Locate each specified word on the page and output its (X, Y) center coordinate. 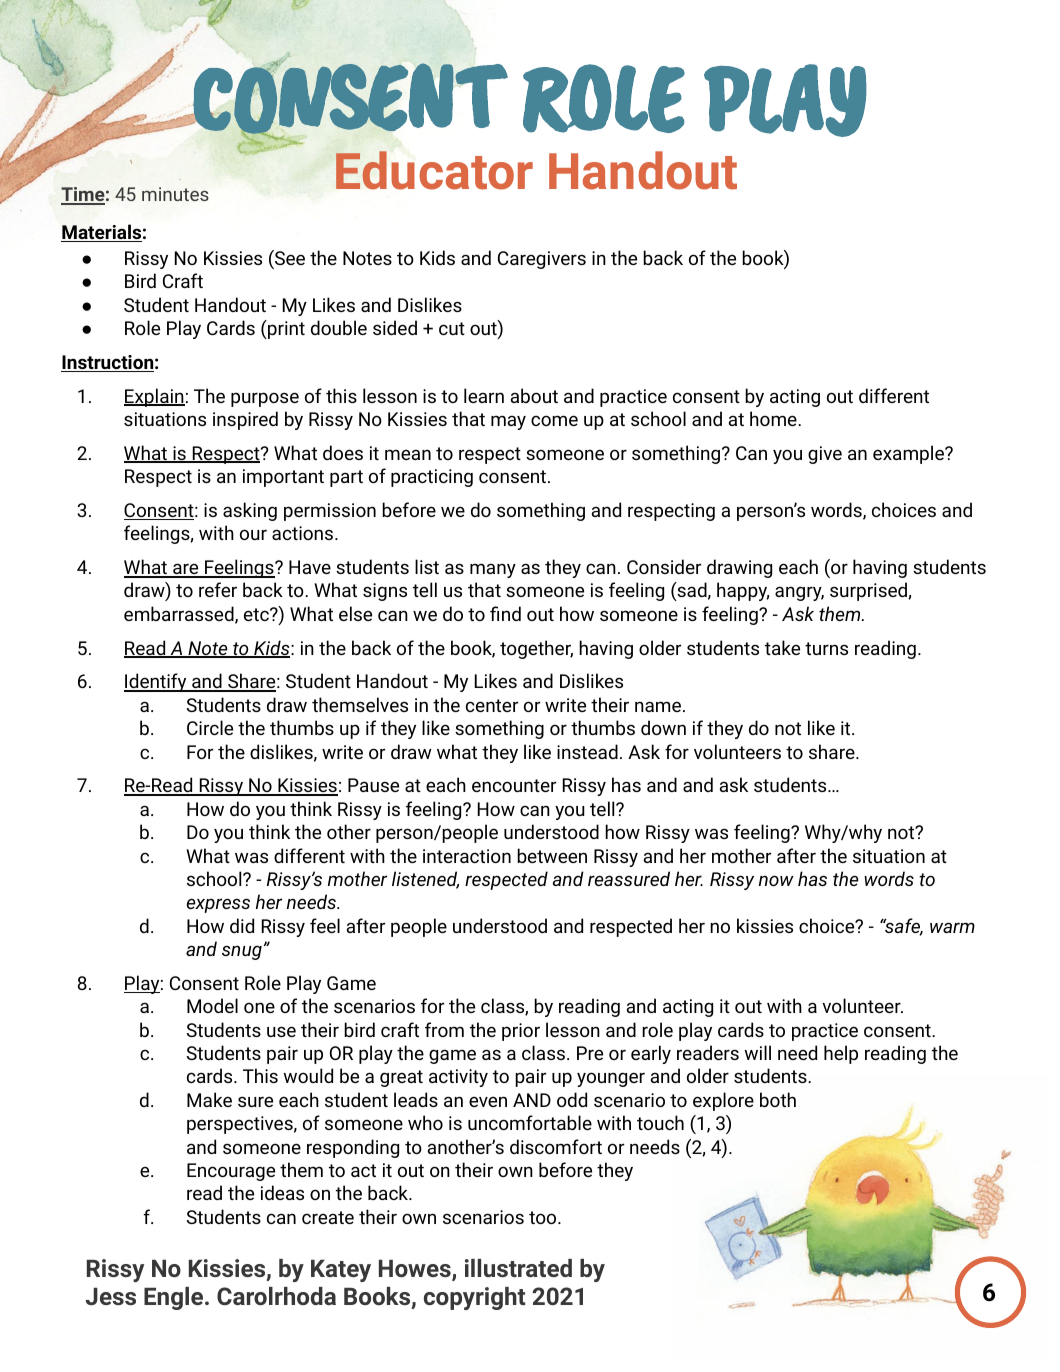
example (909, 454)
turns (826, 648)
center (492, 705)
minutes (175, 194)
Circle (210, 727)
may (508, 422)
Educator (434, 170)
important (283, 478)
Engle (173, 1298)
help (841, 1054)
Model (212, 1005)
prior (521, 1032)
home (774, 418)
